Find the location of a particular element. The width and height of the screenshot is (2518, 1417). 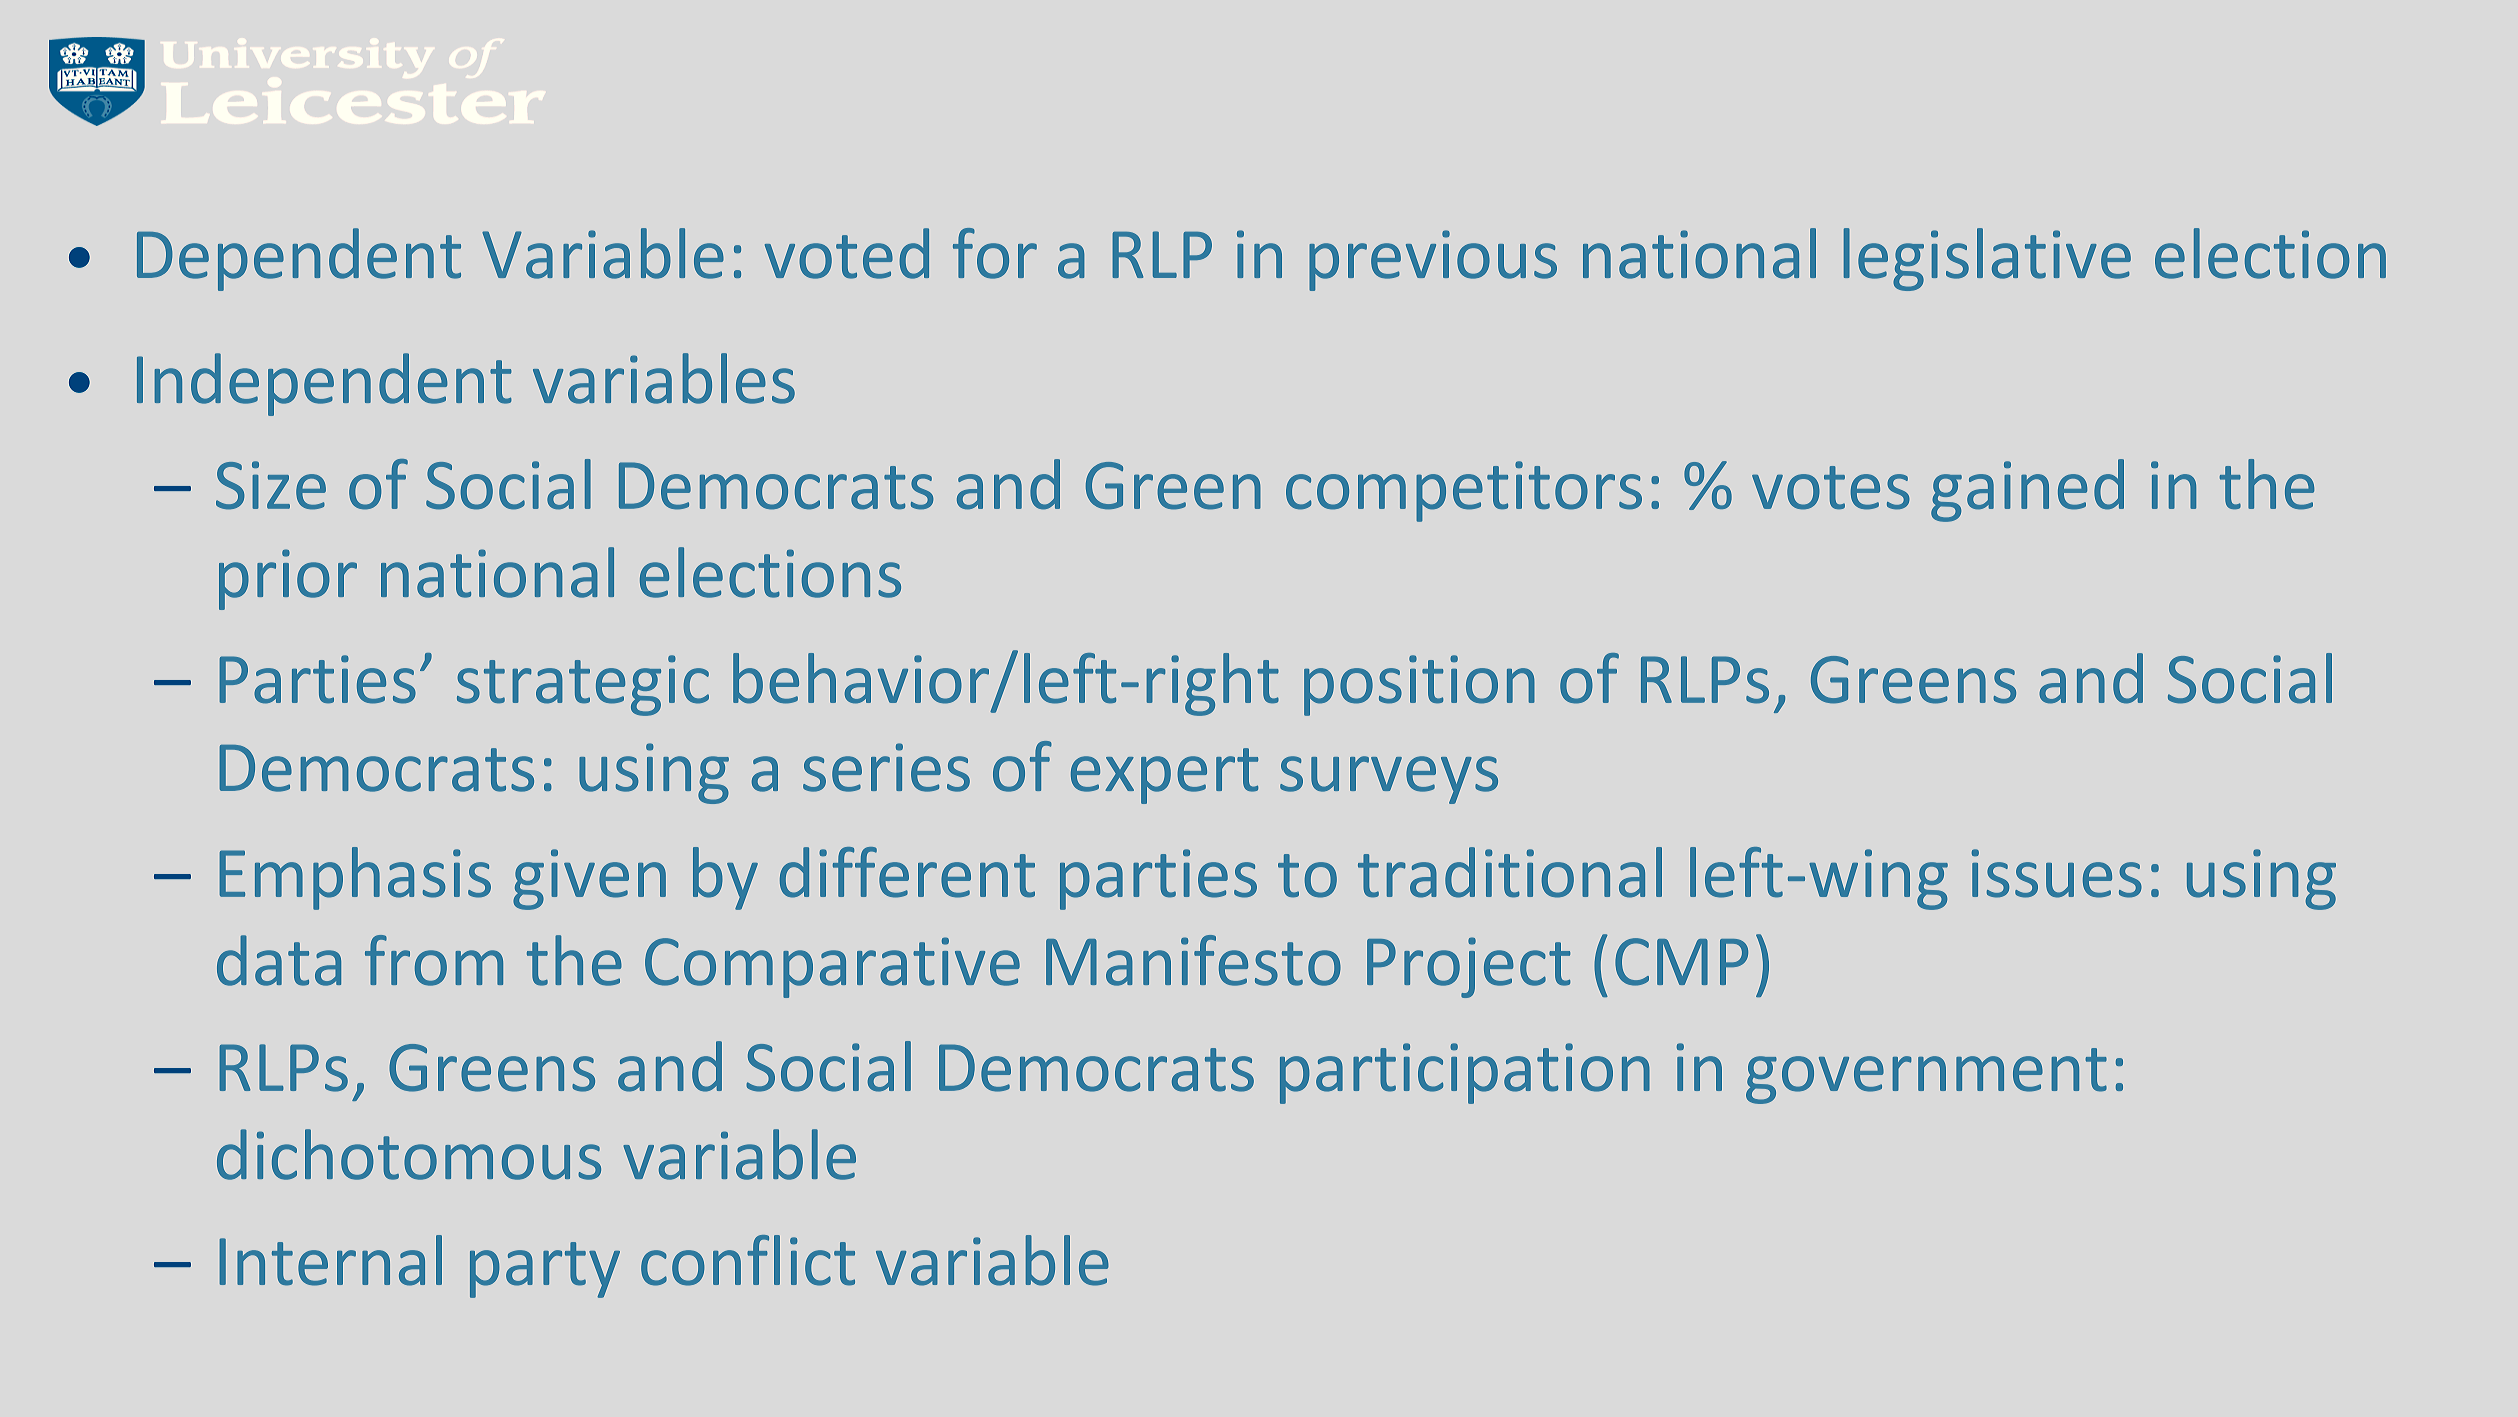

prior is located at coordinates (288, 579).
